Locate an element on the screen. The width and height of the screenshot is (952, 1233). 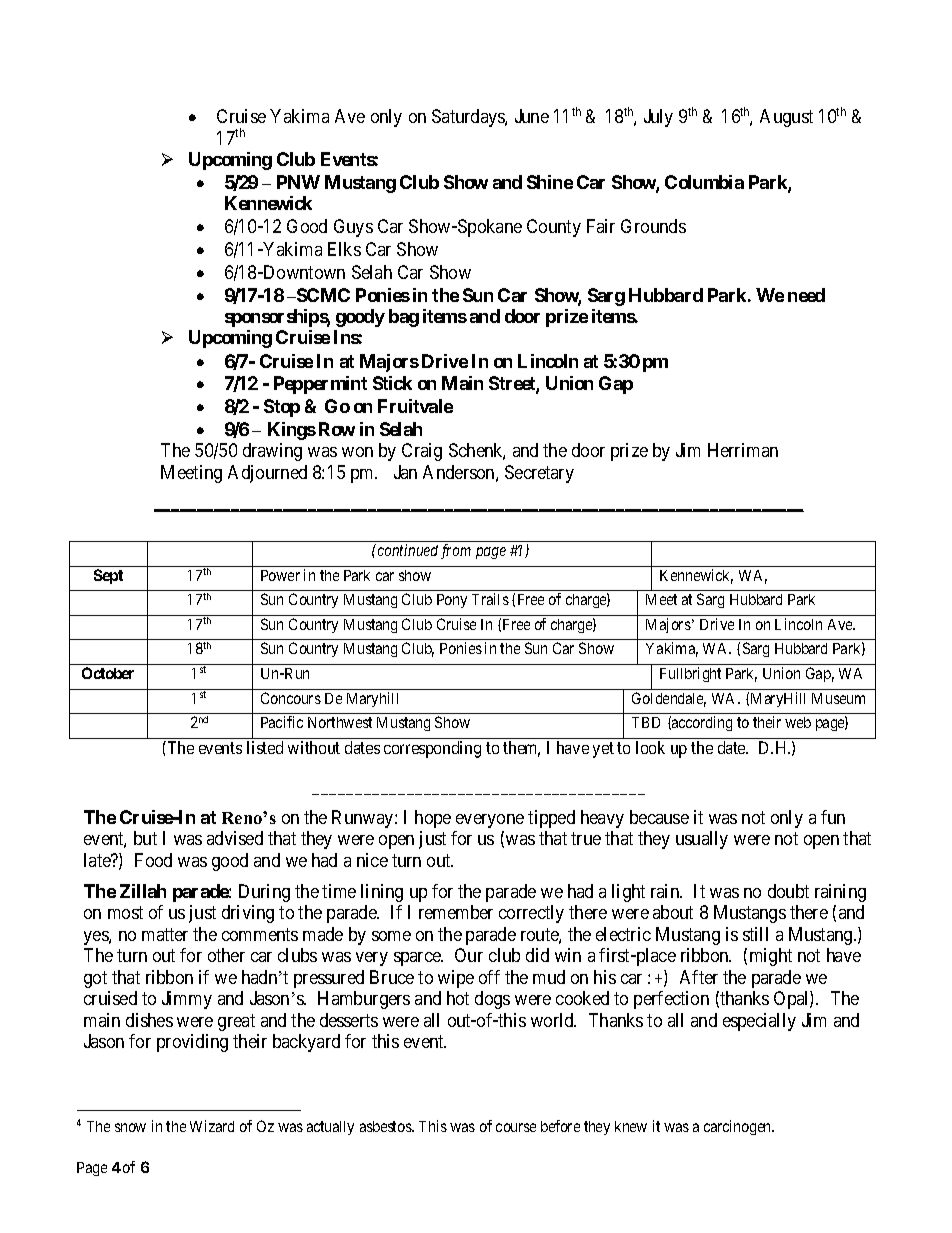
Wizard is located at coordinates (212, 1126).
